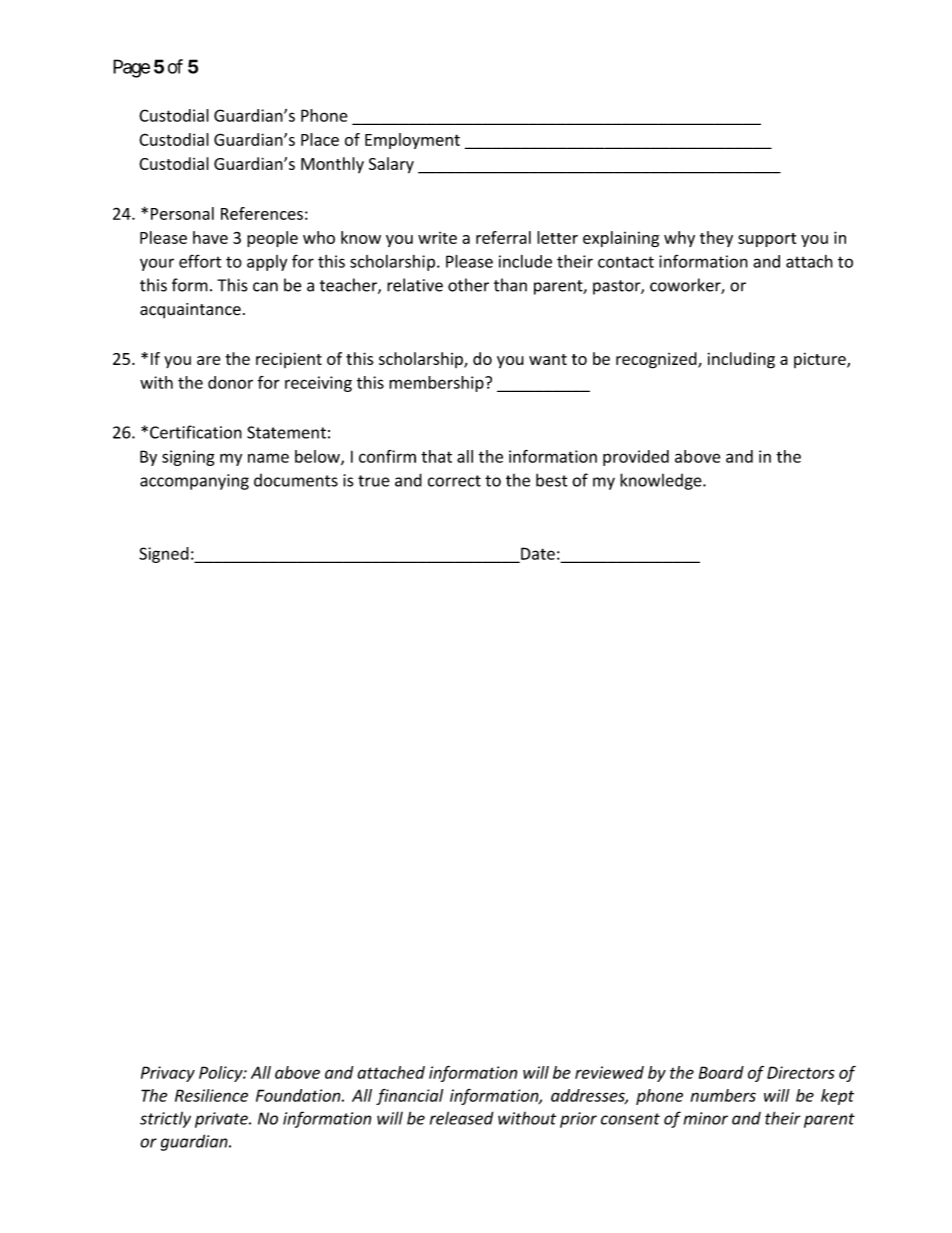 This screenshot has width=952, height=1233. Describe the element at coordinates (767, 240) in the screenshot. I see `support` at that location.
